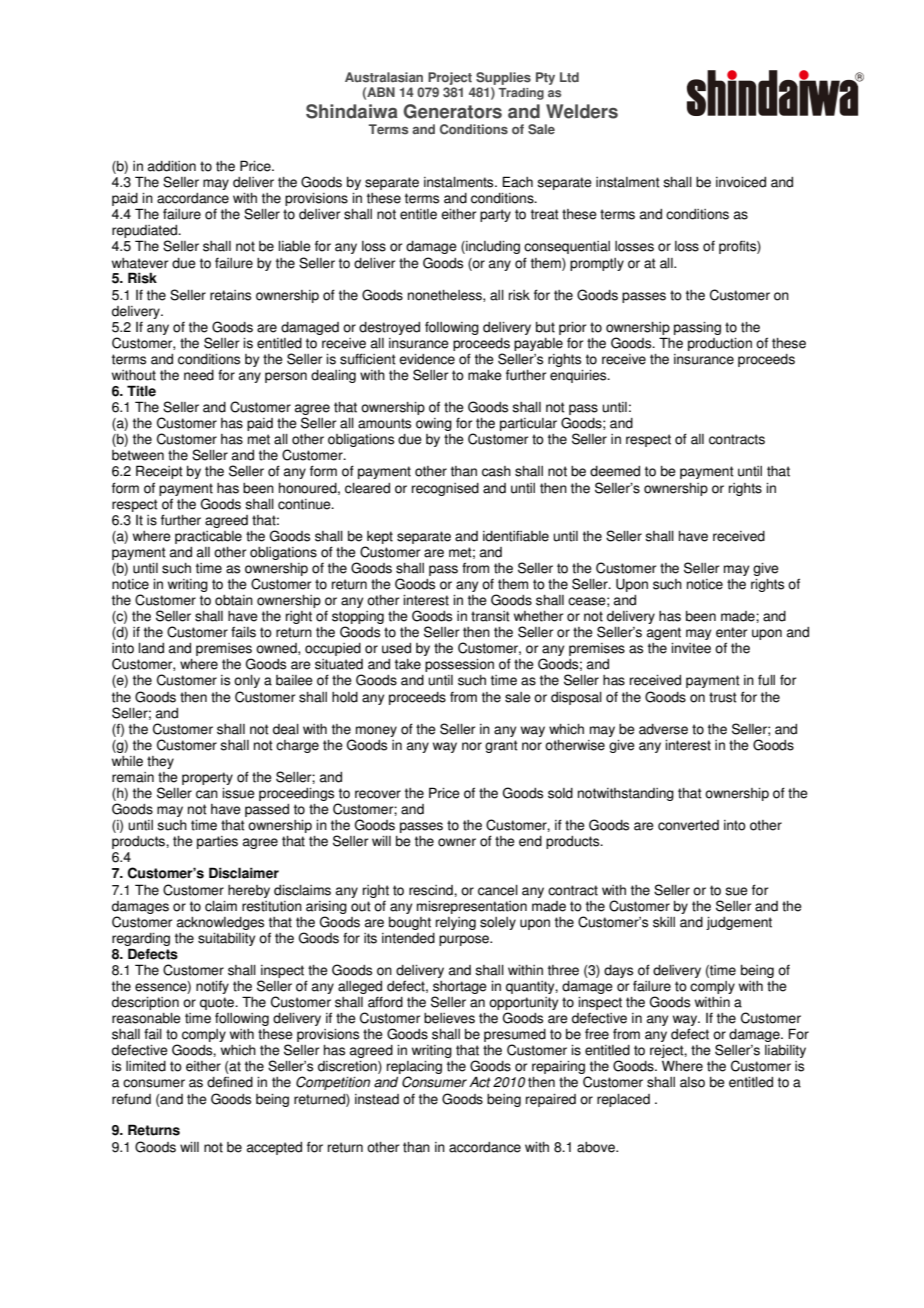  I want to click on evidence, so click(427, 359).
